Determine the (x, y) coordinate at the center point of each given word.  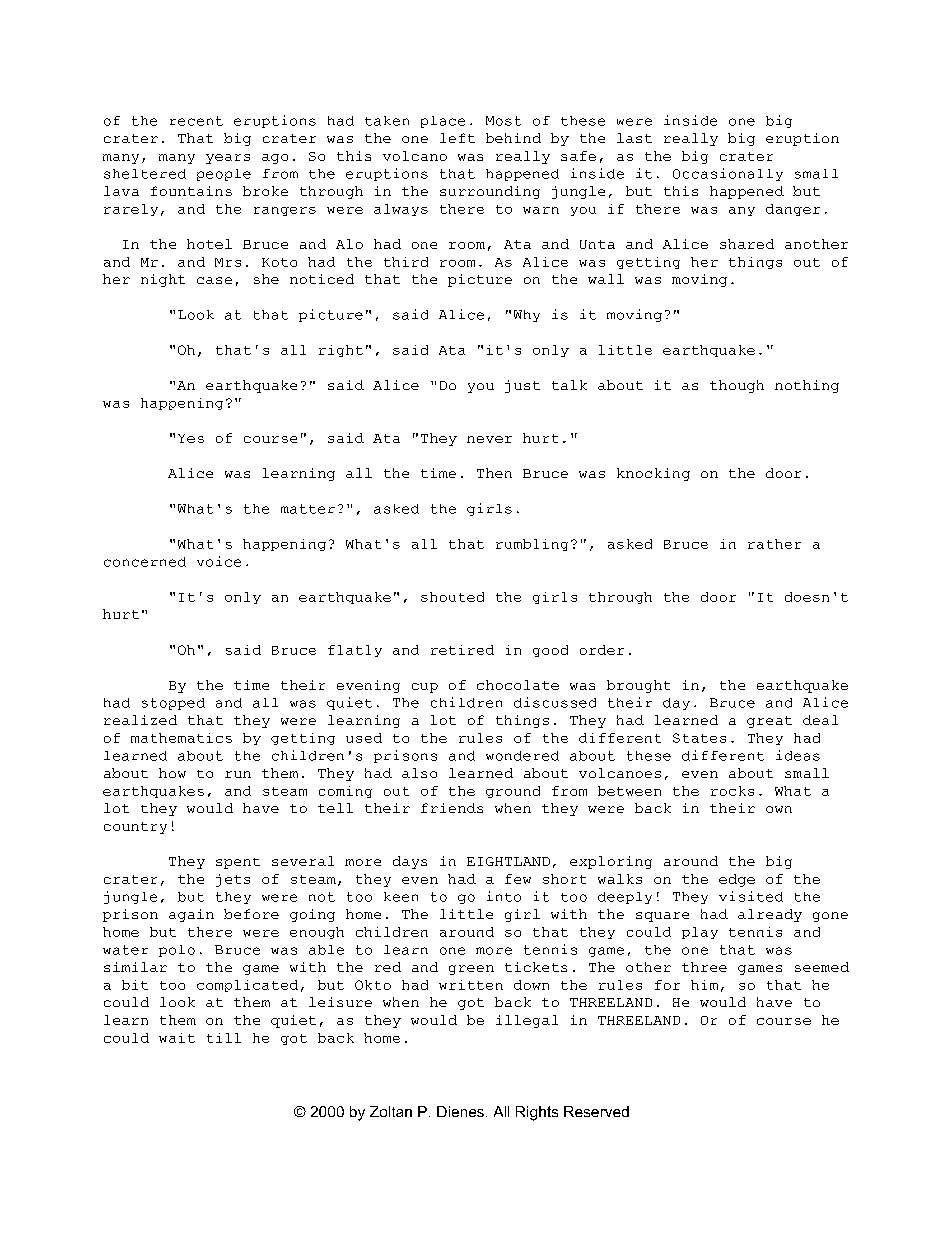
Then (494, 473)
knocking (653, 474)
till (224, 1038)
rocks (732, 791)
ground (513, 792)
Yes (191, 438)
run (238, 774)
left (457, 138)
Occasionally (728, 174)
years (228, 159)
